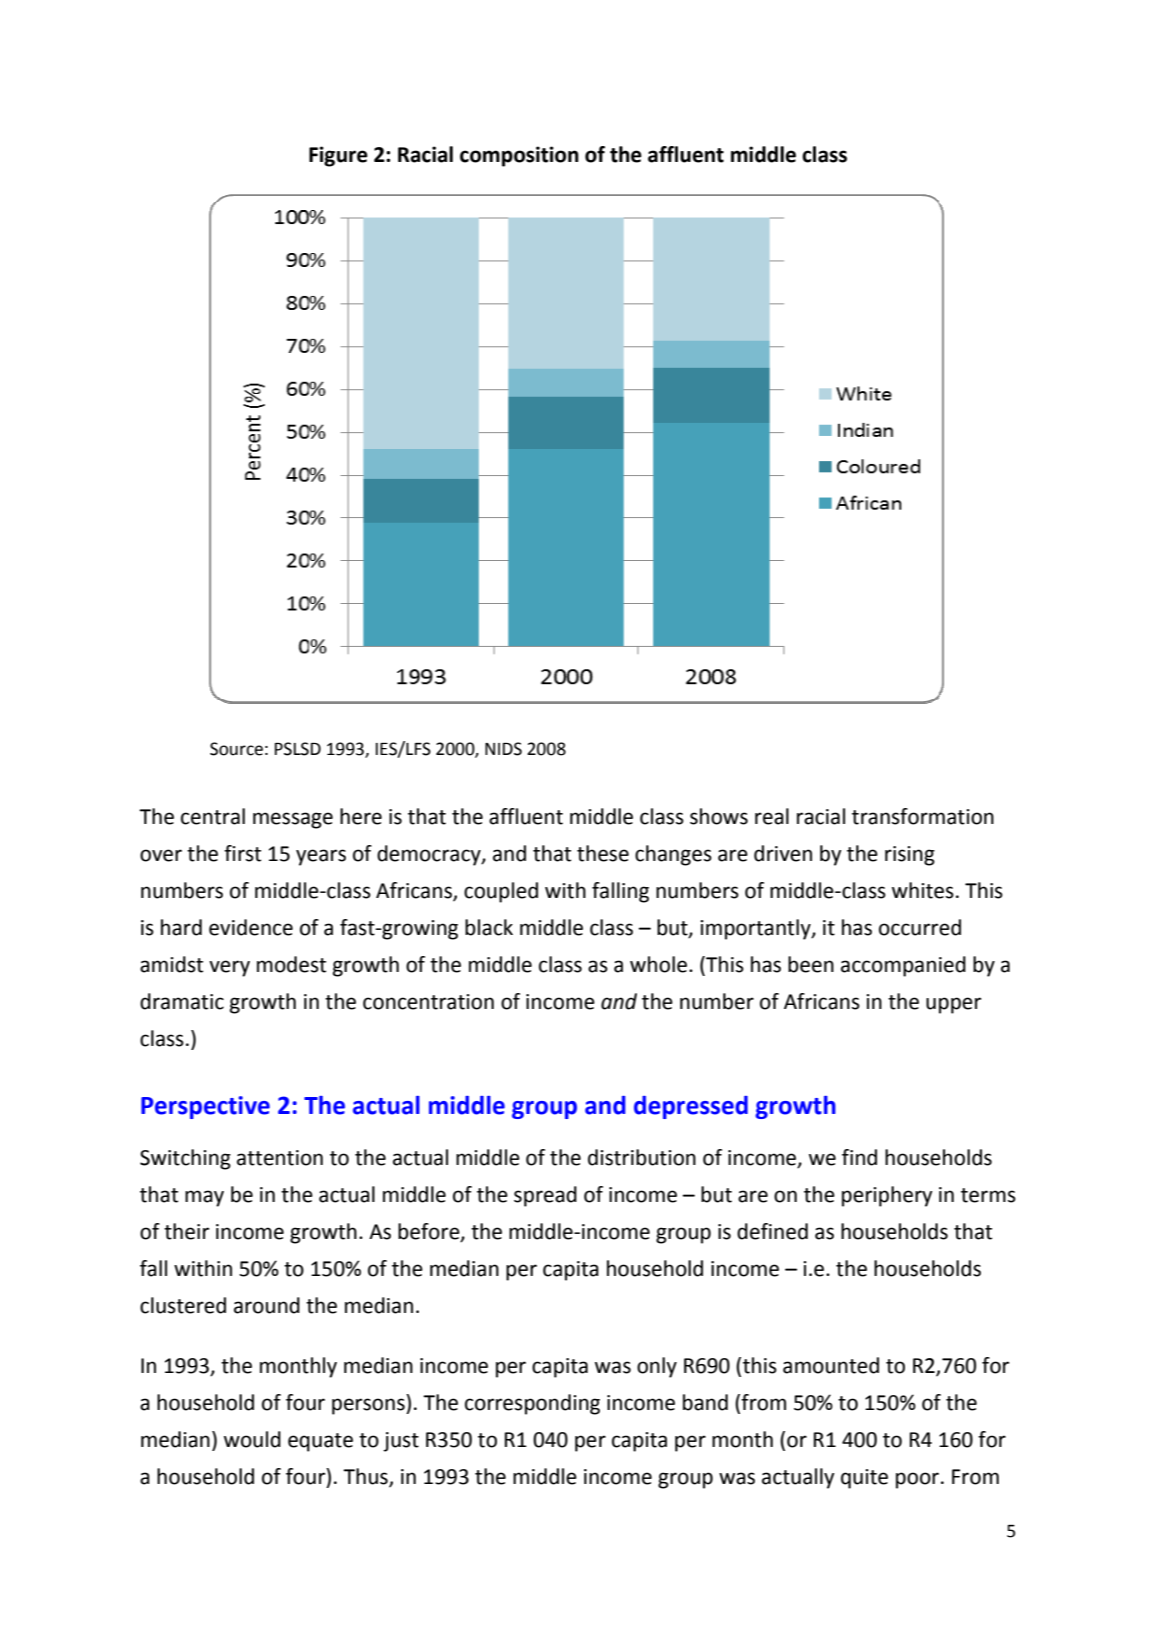 The width and height of the document is (1156, 1635). Describe the element at coordinates (603, 853) in the document. I see `these` at that location.
